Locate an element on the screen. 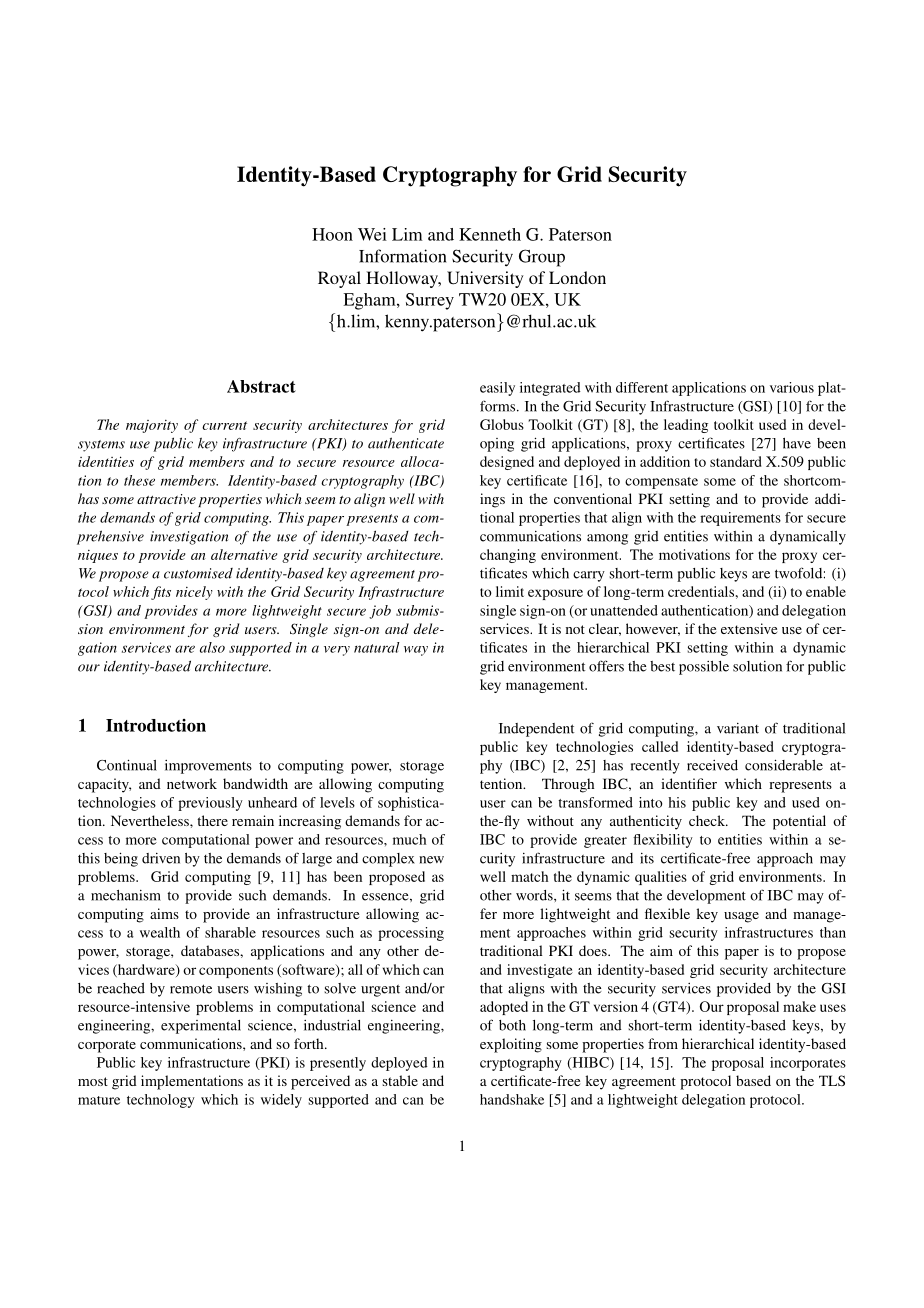 The width and height of the screenshot is (924, 1308). University is located at coordinates (485, 279).
